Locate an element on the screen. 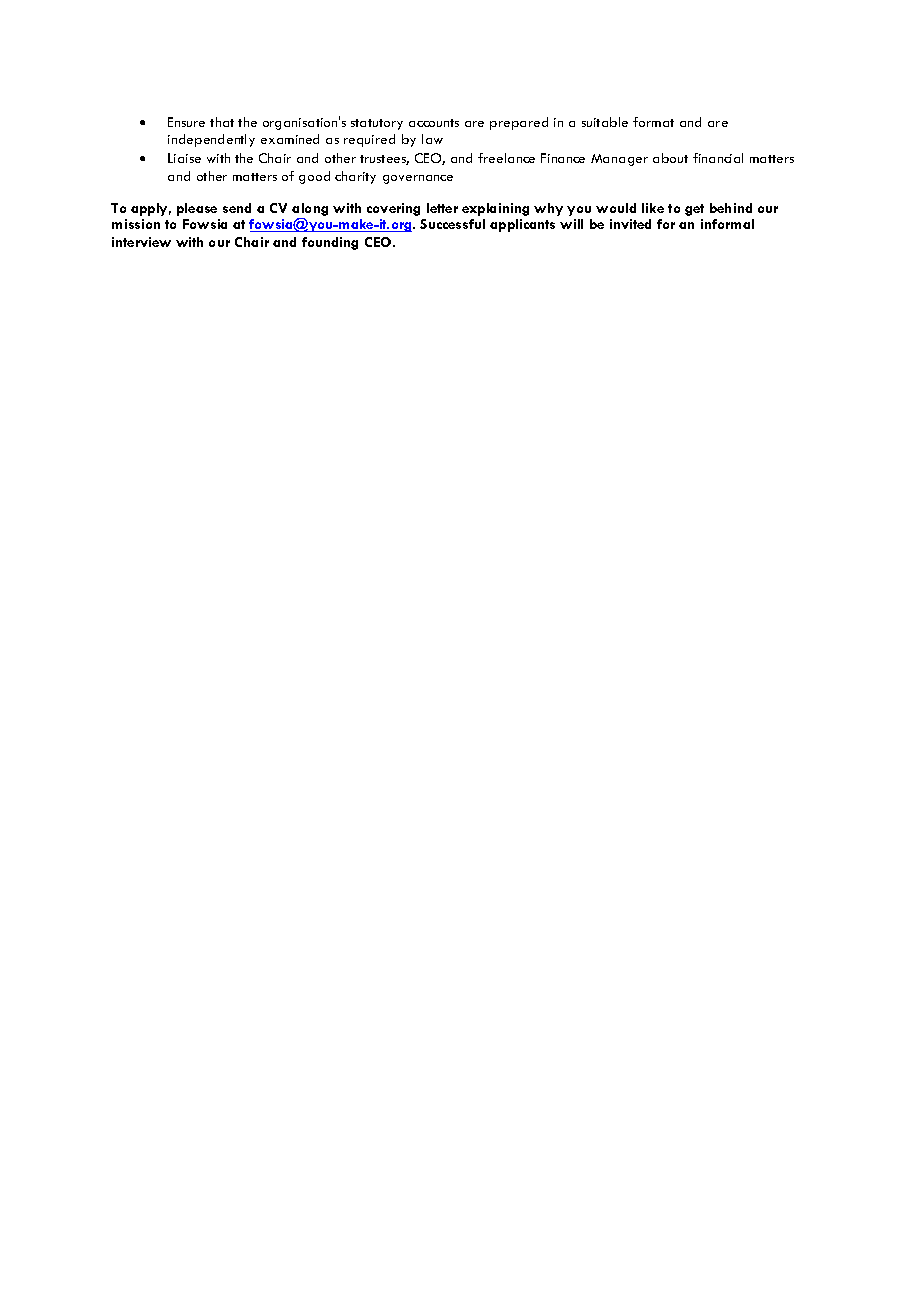  send is located at coordinates (237, 208).
